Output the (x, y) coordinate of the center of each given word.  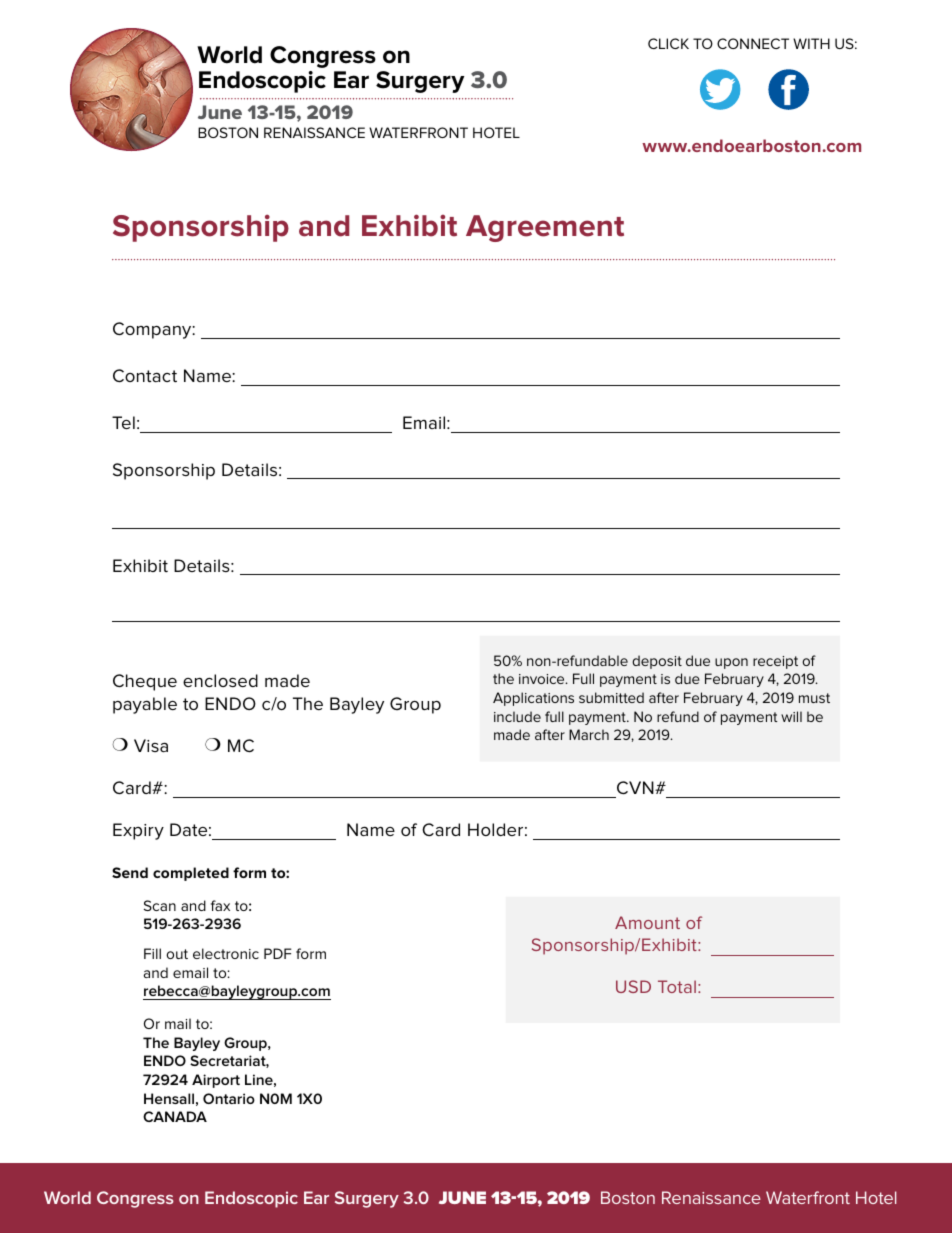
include (517, 716)
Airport (216, 1081)
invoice (543, 679)
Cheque (145, 682)
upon (731, 663)
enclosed (220, 680)
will (791, 716)
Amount (647, 922)
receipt (775, 662)
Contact (145, 376)
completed (191, 874)
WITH (811, 43)
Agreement (545, 228)
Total (677, 986)
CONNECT (753, 43)
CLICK (668, 43)
